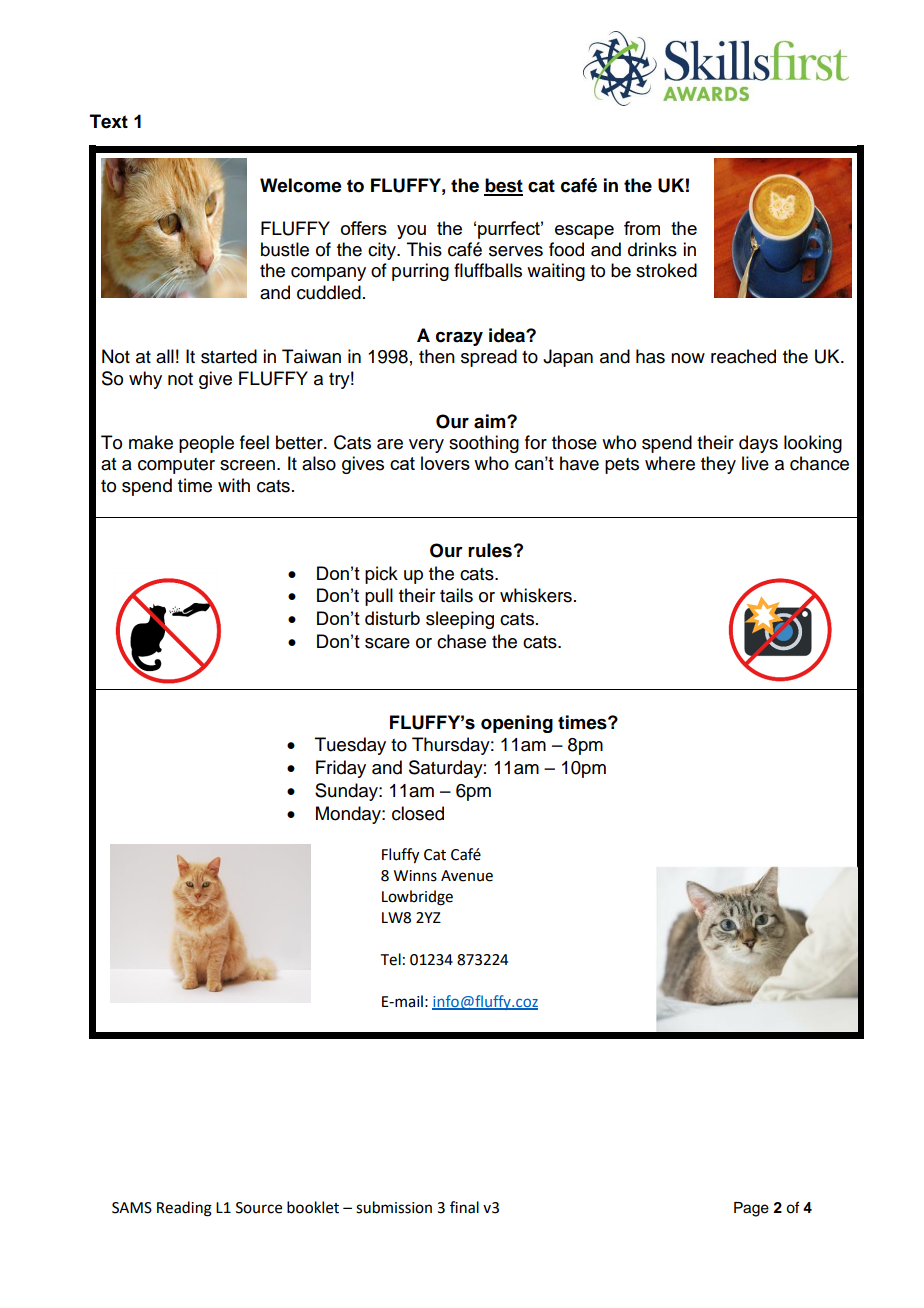  What do you see at coordinates (464, 1207) in the page?
I see `final` at bounding box center [464, 1207].
